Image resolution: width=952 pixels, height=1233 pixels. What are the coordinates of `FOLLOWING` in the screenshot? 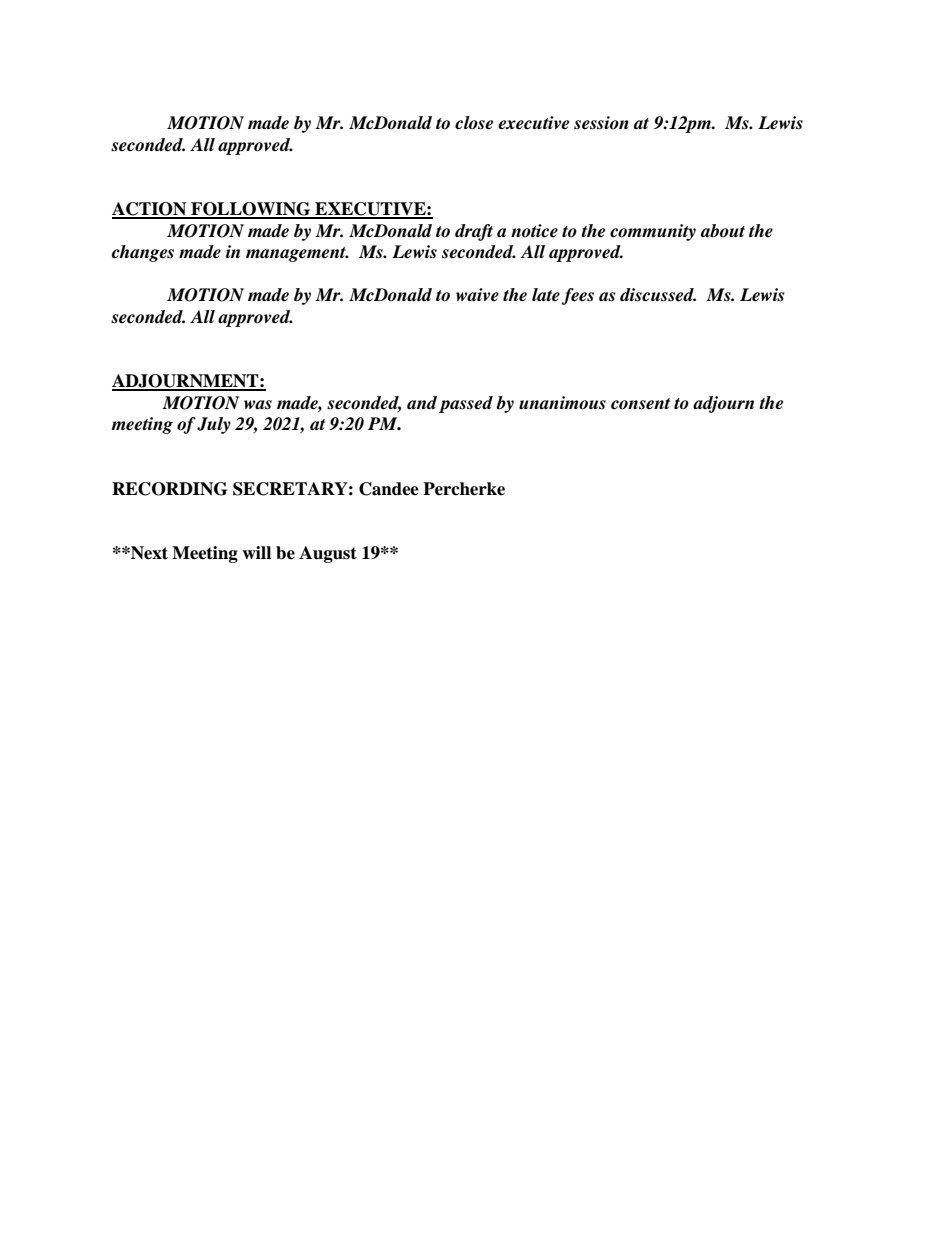 It's located at (251, 210).
